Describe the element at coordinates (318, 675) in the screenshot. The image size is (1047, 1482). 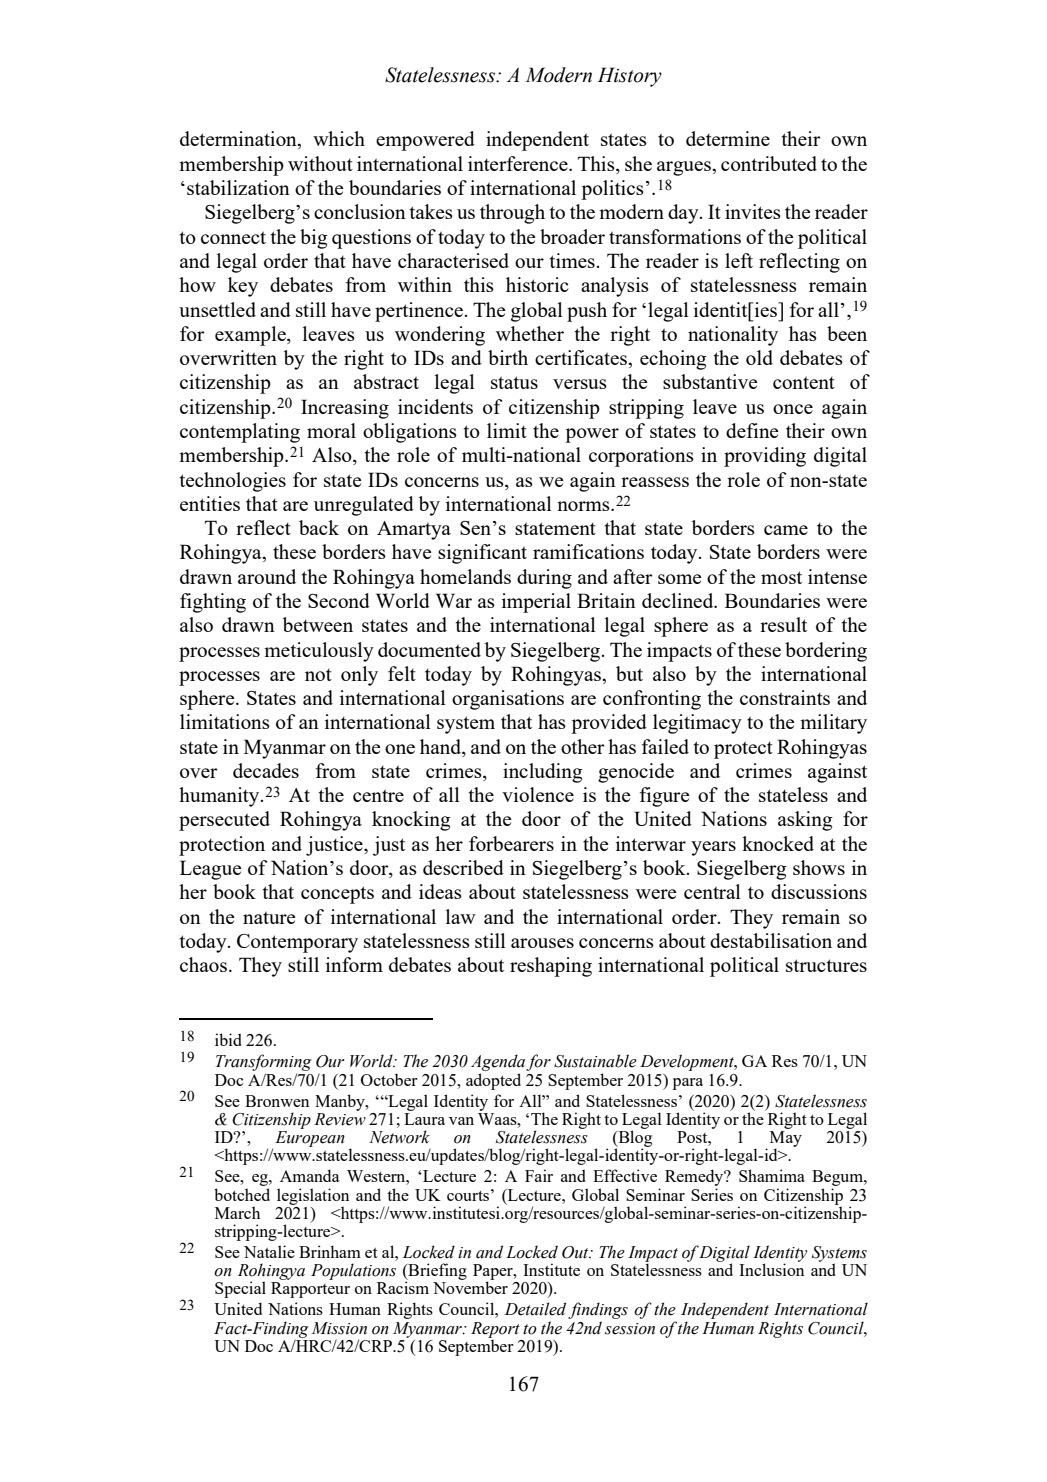
I see `not` at that location.
